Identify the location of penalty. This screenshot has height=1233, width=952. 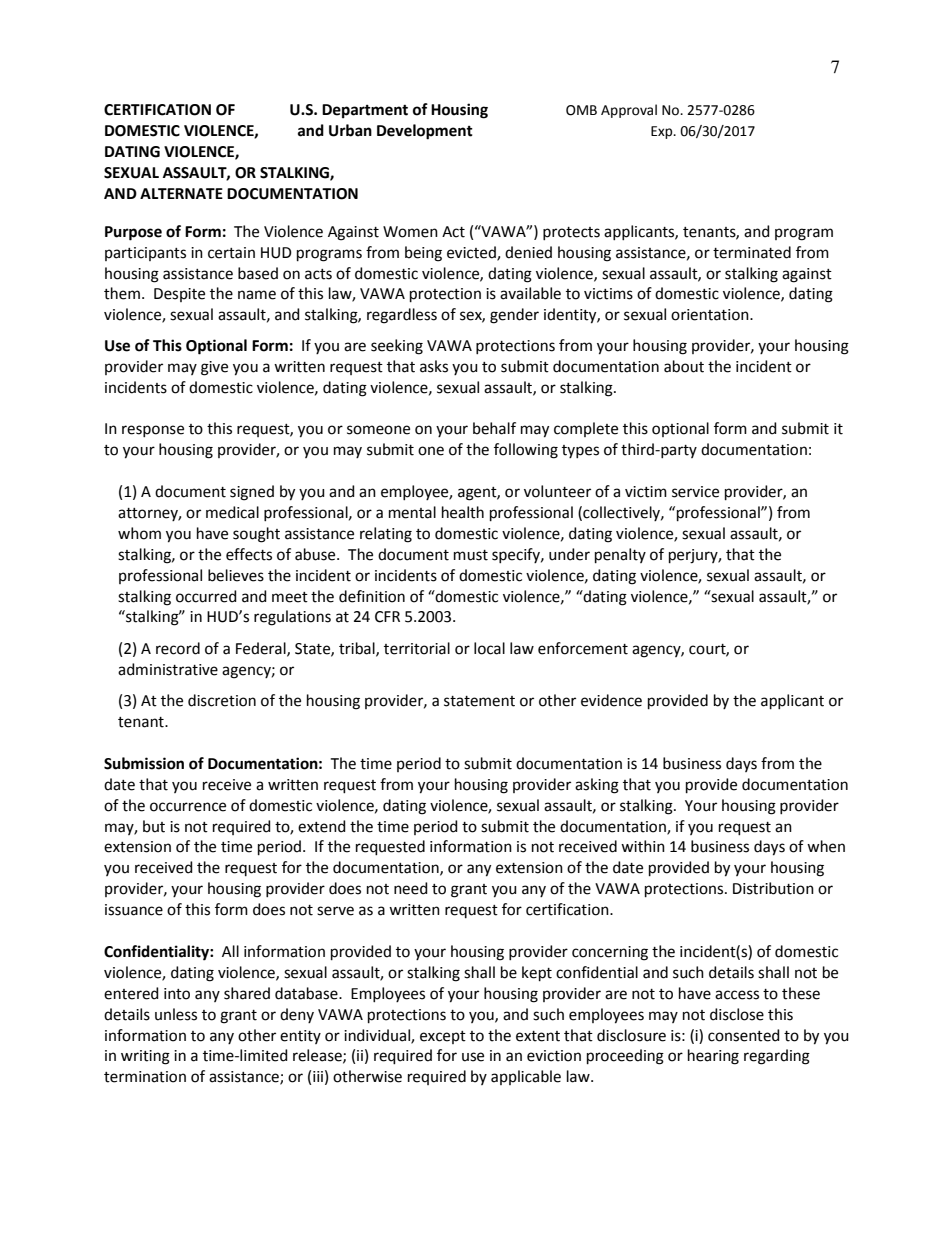
(620, 555).
